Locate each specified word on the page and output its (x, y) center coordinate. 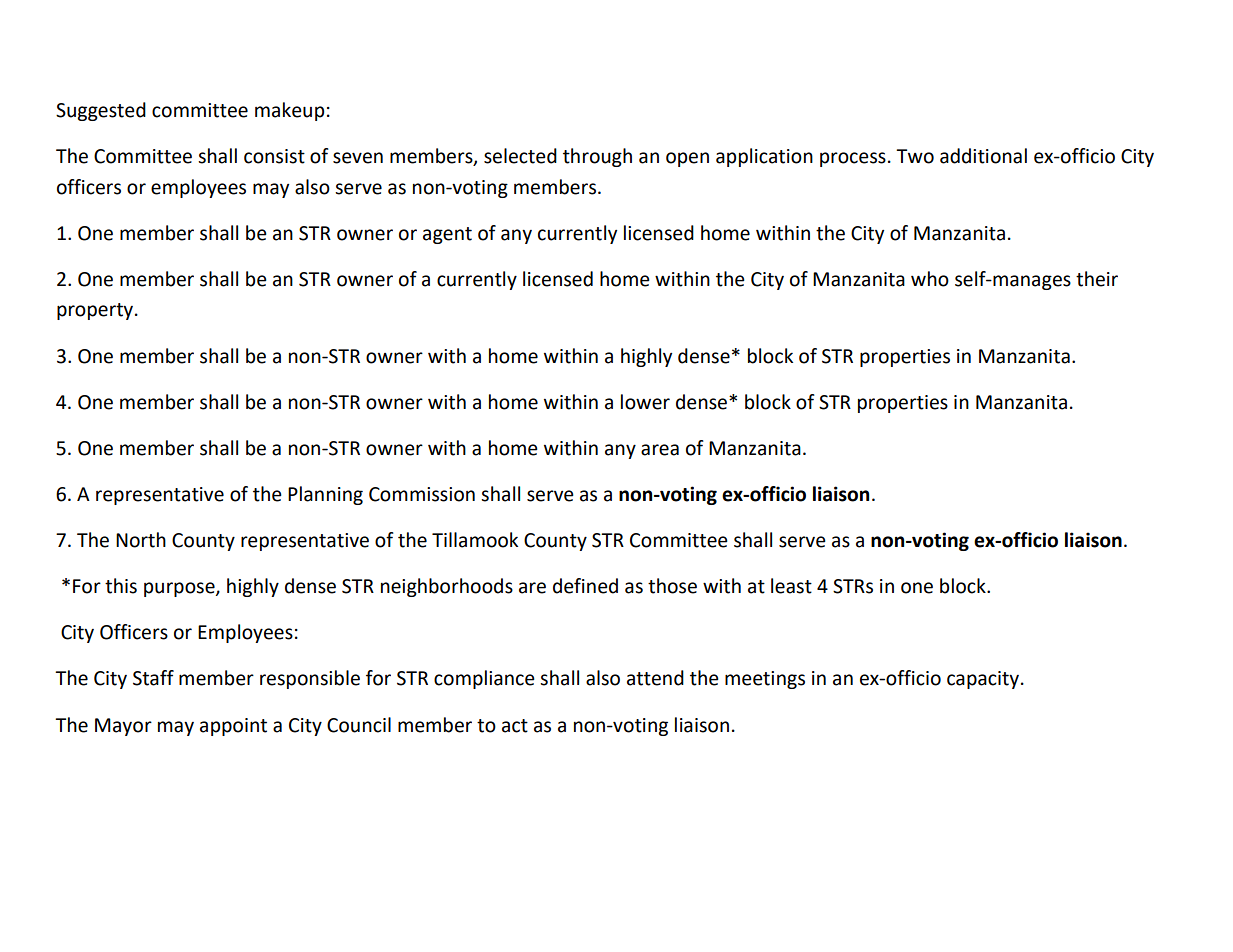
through (597, 157)
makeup (289, 111)
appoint (233, 727)
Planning (325, 495)
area (660, 450)
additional (983, 156)
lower (645, 402)
